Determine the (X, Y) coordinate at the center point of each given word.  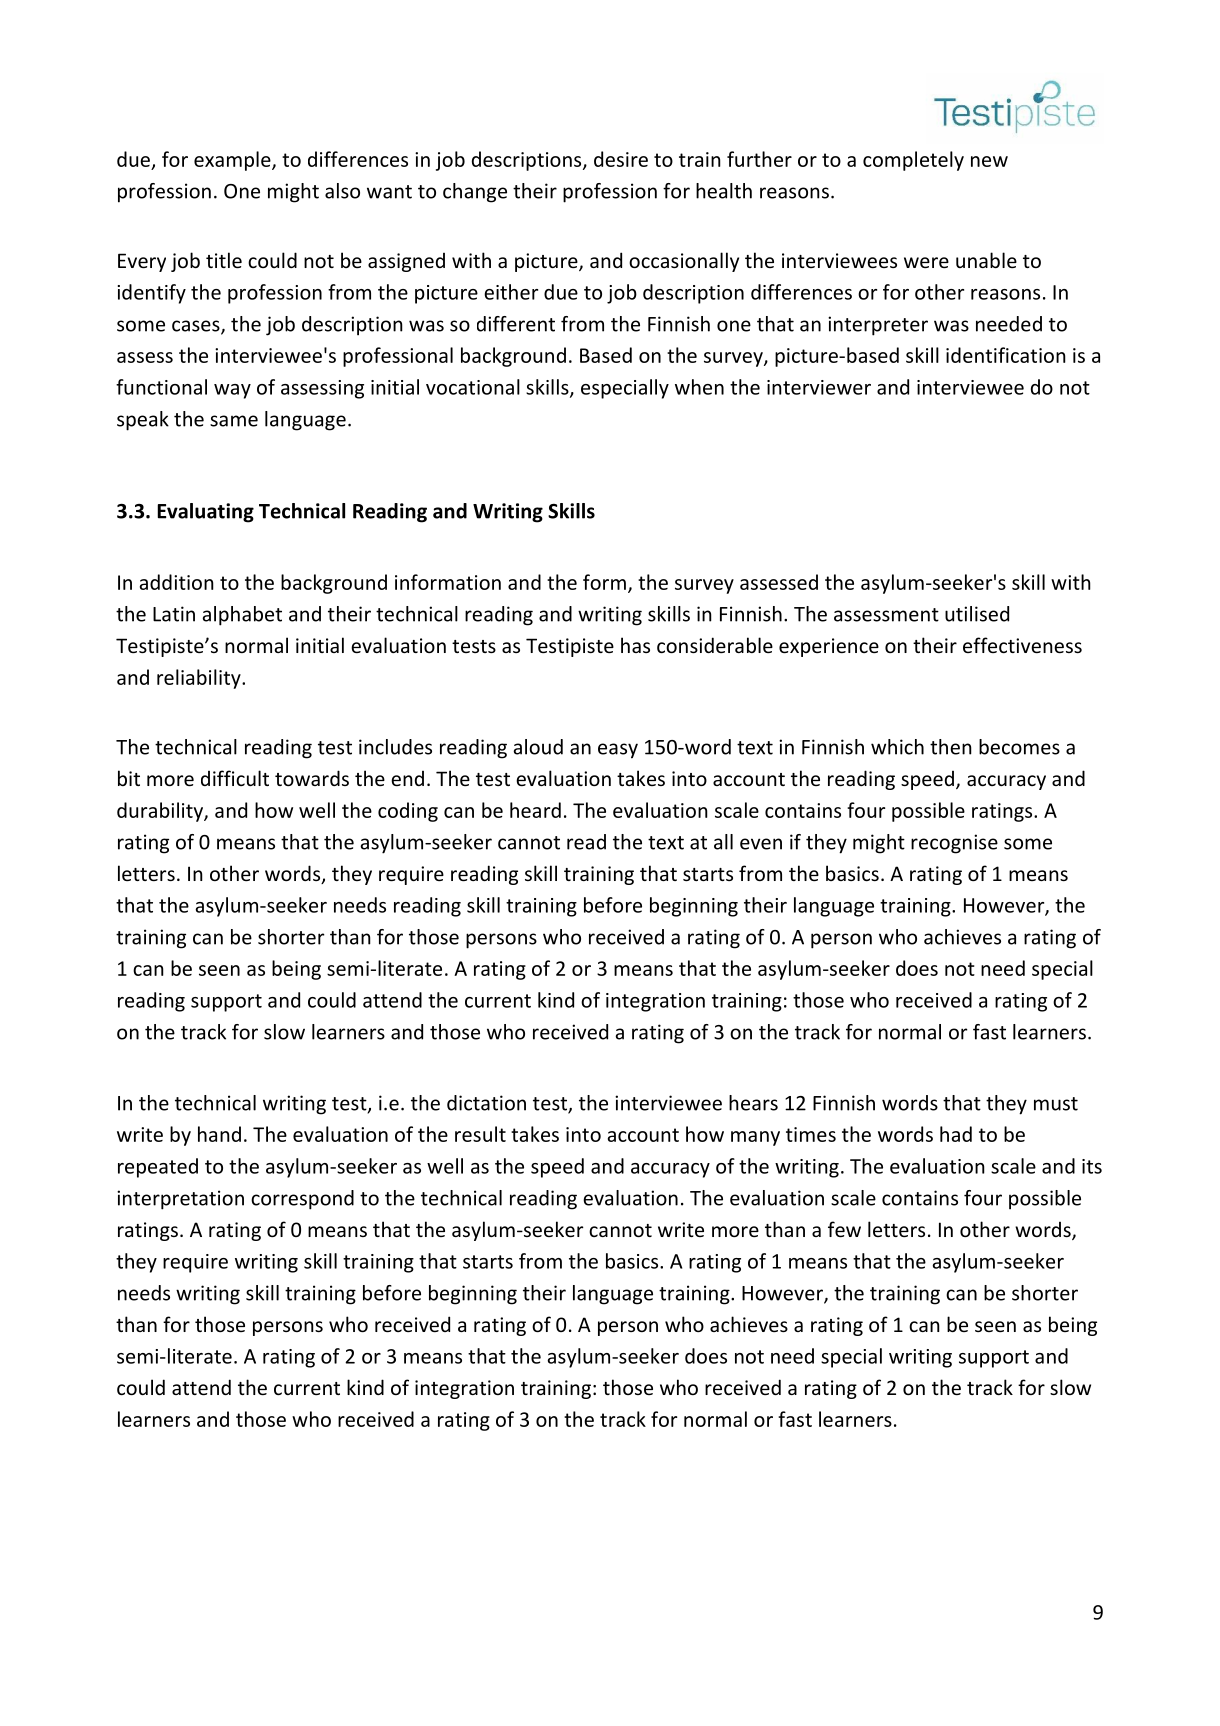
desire (621, 159)
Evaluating (205, 513)
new (989, 161)
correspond (302, 1200)
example (233, 161)
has (635, 645)
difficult (235, 778)
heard (535, 810)
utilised (977, 614)
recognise (954, 844)
